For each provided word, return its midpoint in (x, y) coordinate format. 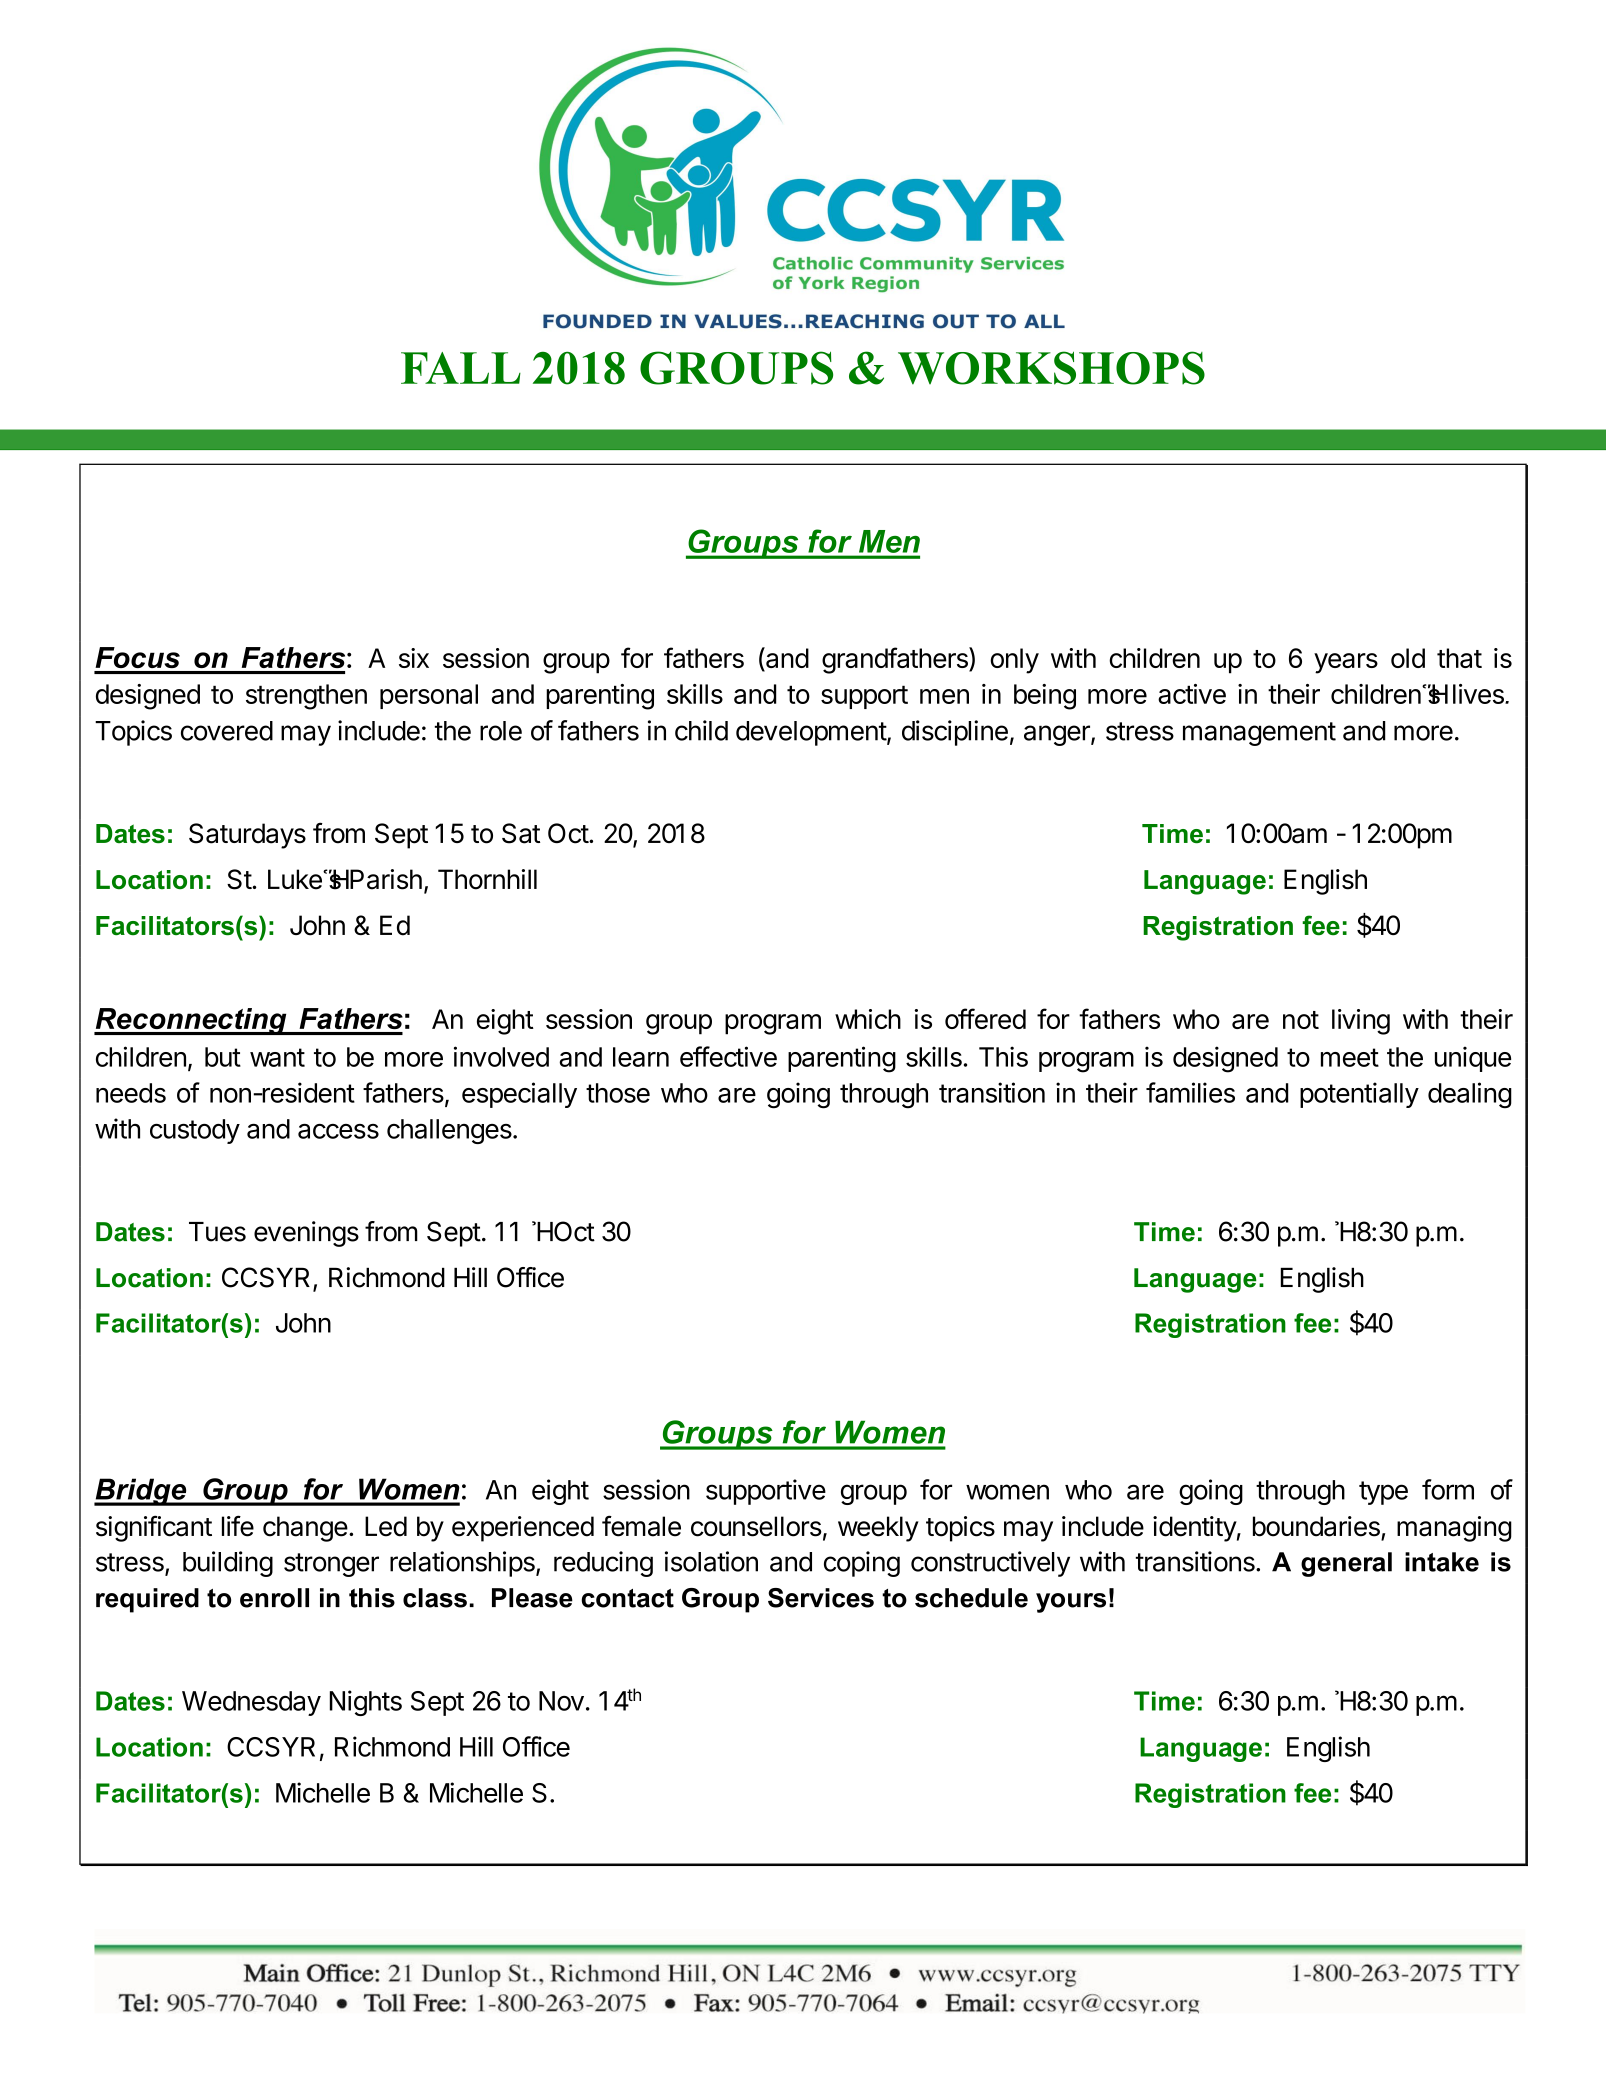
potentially (1359, 1095)
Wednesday (251, 1703)
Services (821, 1598)
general (1346, 1564)
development (812, 733)
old (1408, 658)
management (1259, 734)
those (618, 1093)
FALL (461, 368)
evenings (306, 1234)
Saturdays (247, 836)
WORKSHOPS (1051, 368)
